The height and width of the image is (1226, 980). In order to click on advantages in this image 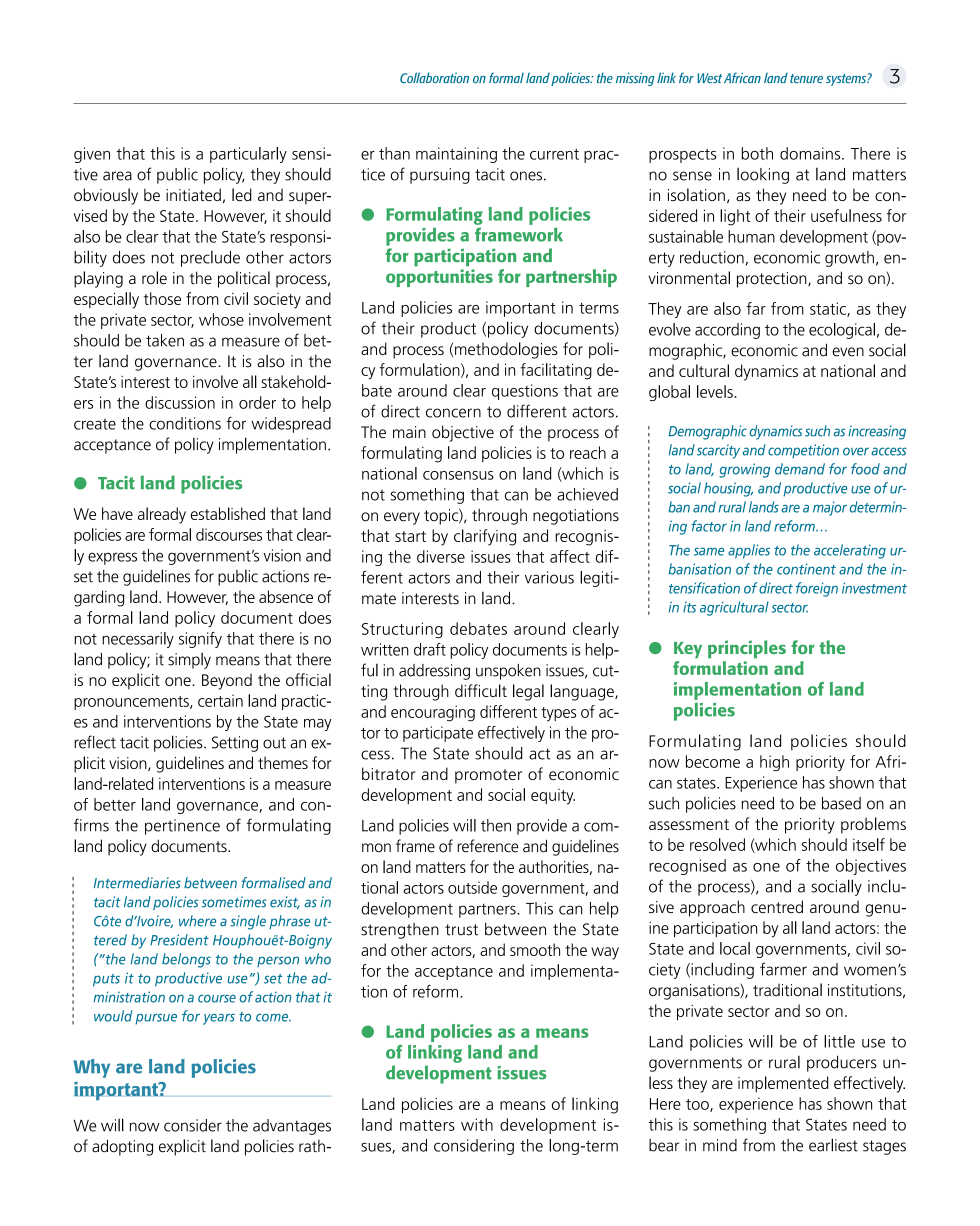, I will do `click(292, 1127)`.
